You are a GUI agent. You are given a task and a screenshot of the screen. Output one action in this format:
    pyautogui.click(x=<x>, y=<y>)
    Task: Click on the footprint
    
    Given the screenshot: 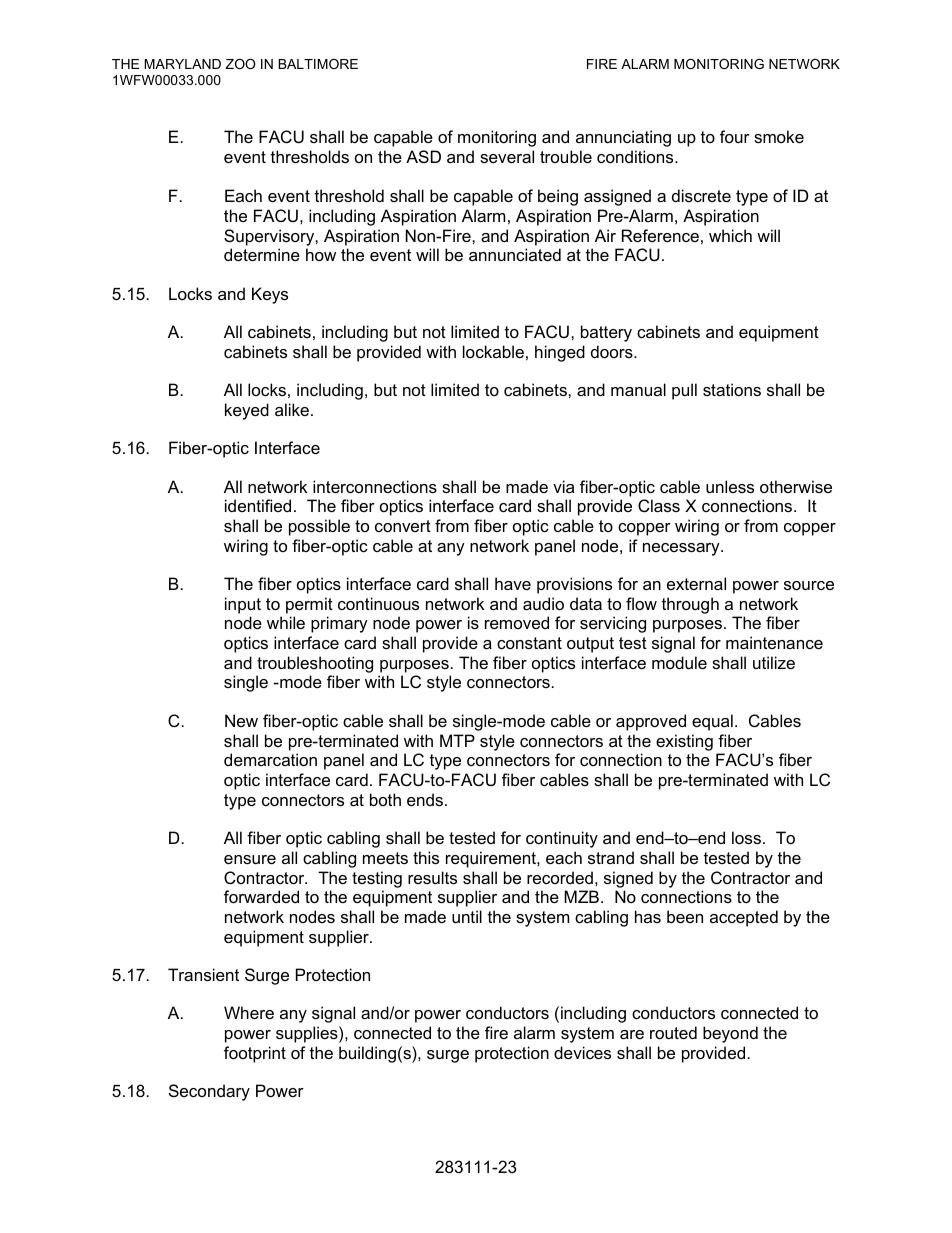 What is the action you would take?
    pyautogui.click(x=255, y=1054)
